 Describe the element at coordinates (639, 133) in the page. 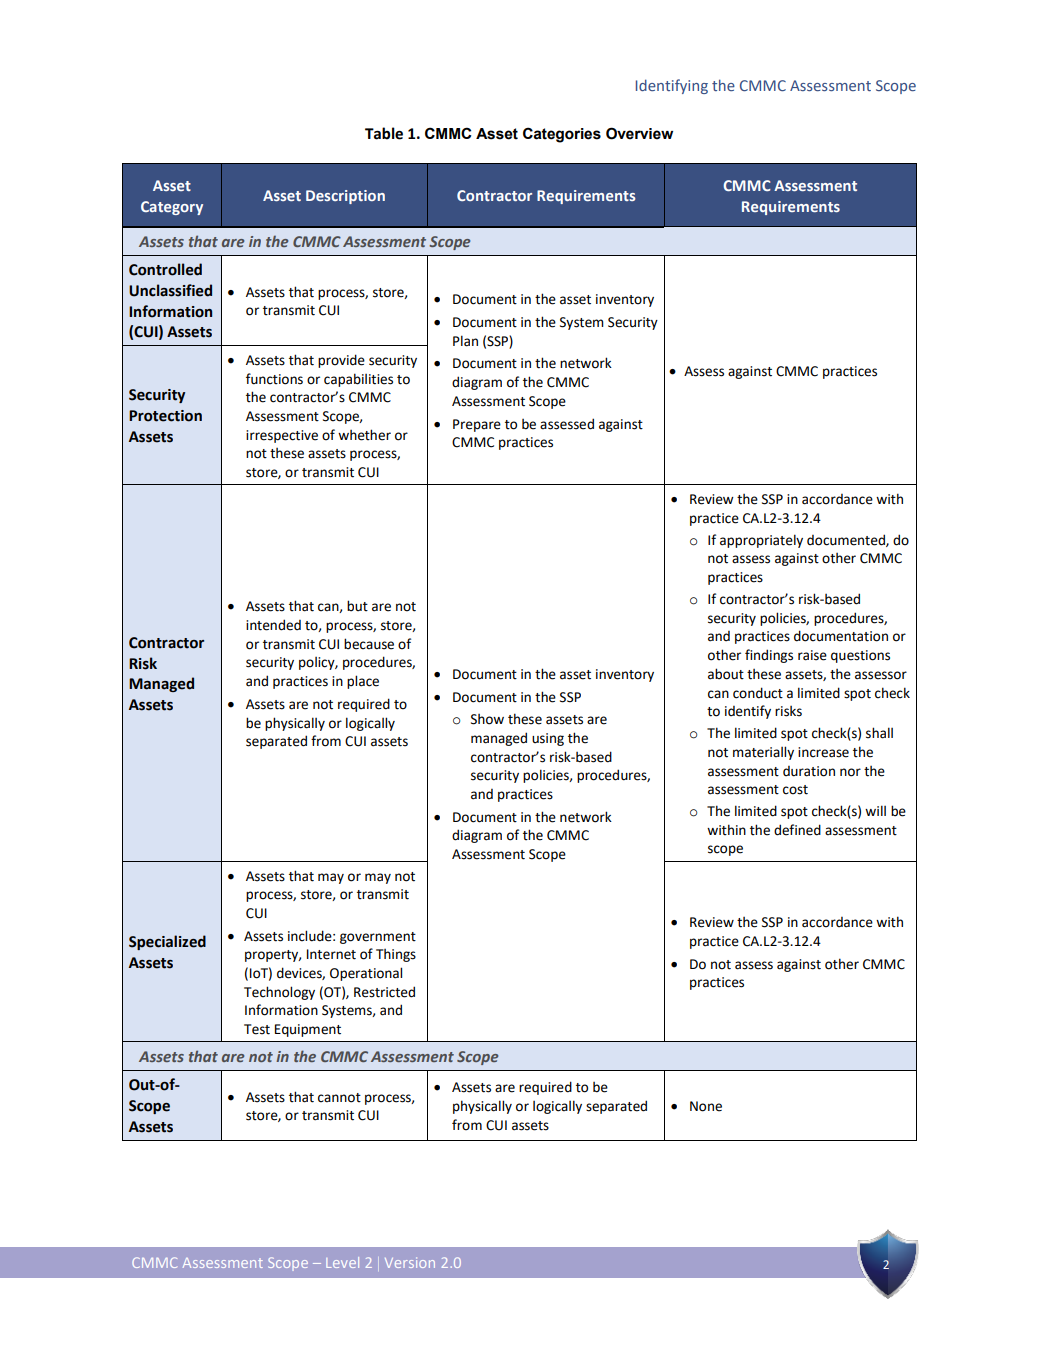

I see `Overview` at that location.
